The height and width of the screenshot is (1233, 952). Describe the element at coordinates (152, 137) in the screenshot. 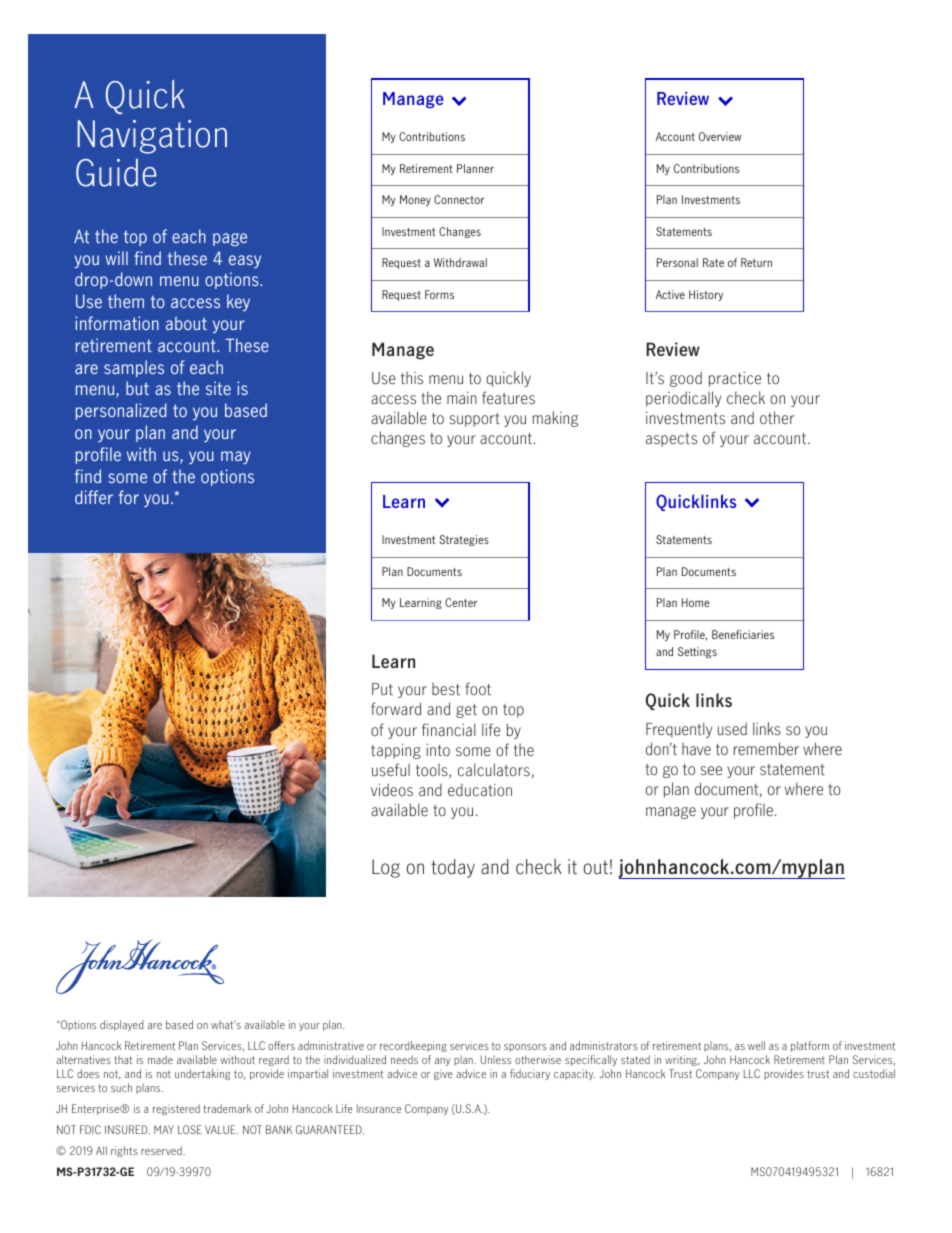

I see `Navigation` at that location.
